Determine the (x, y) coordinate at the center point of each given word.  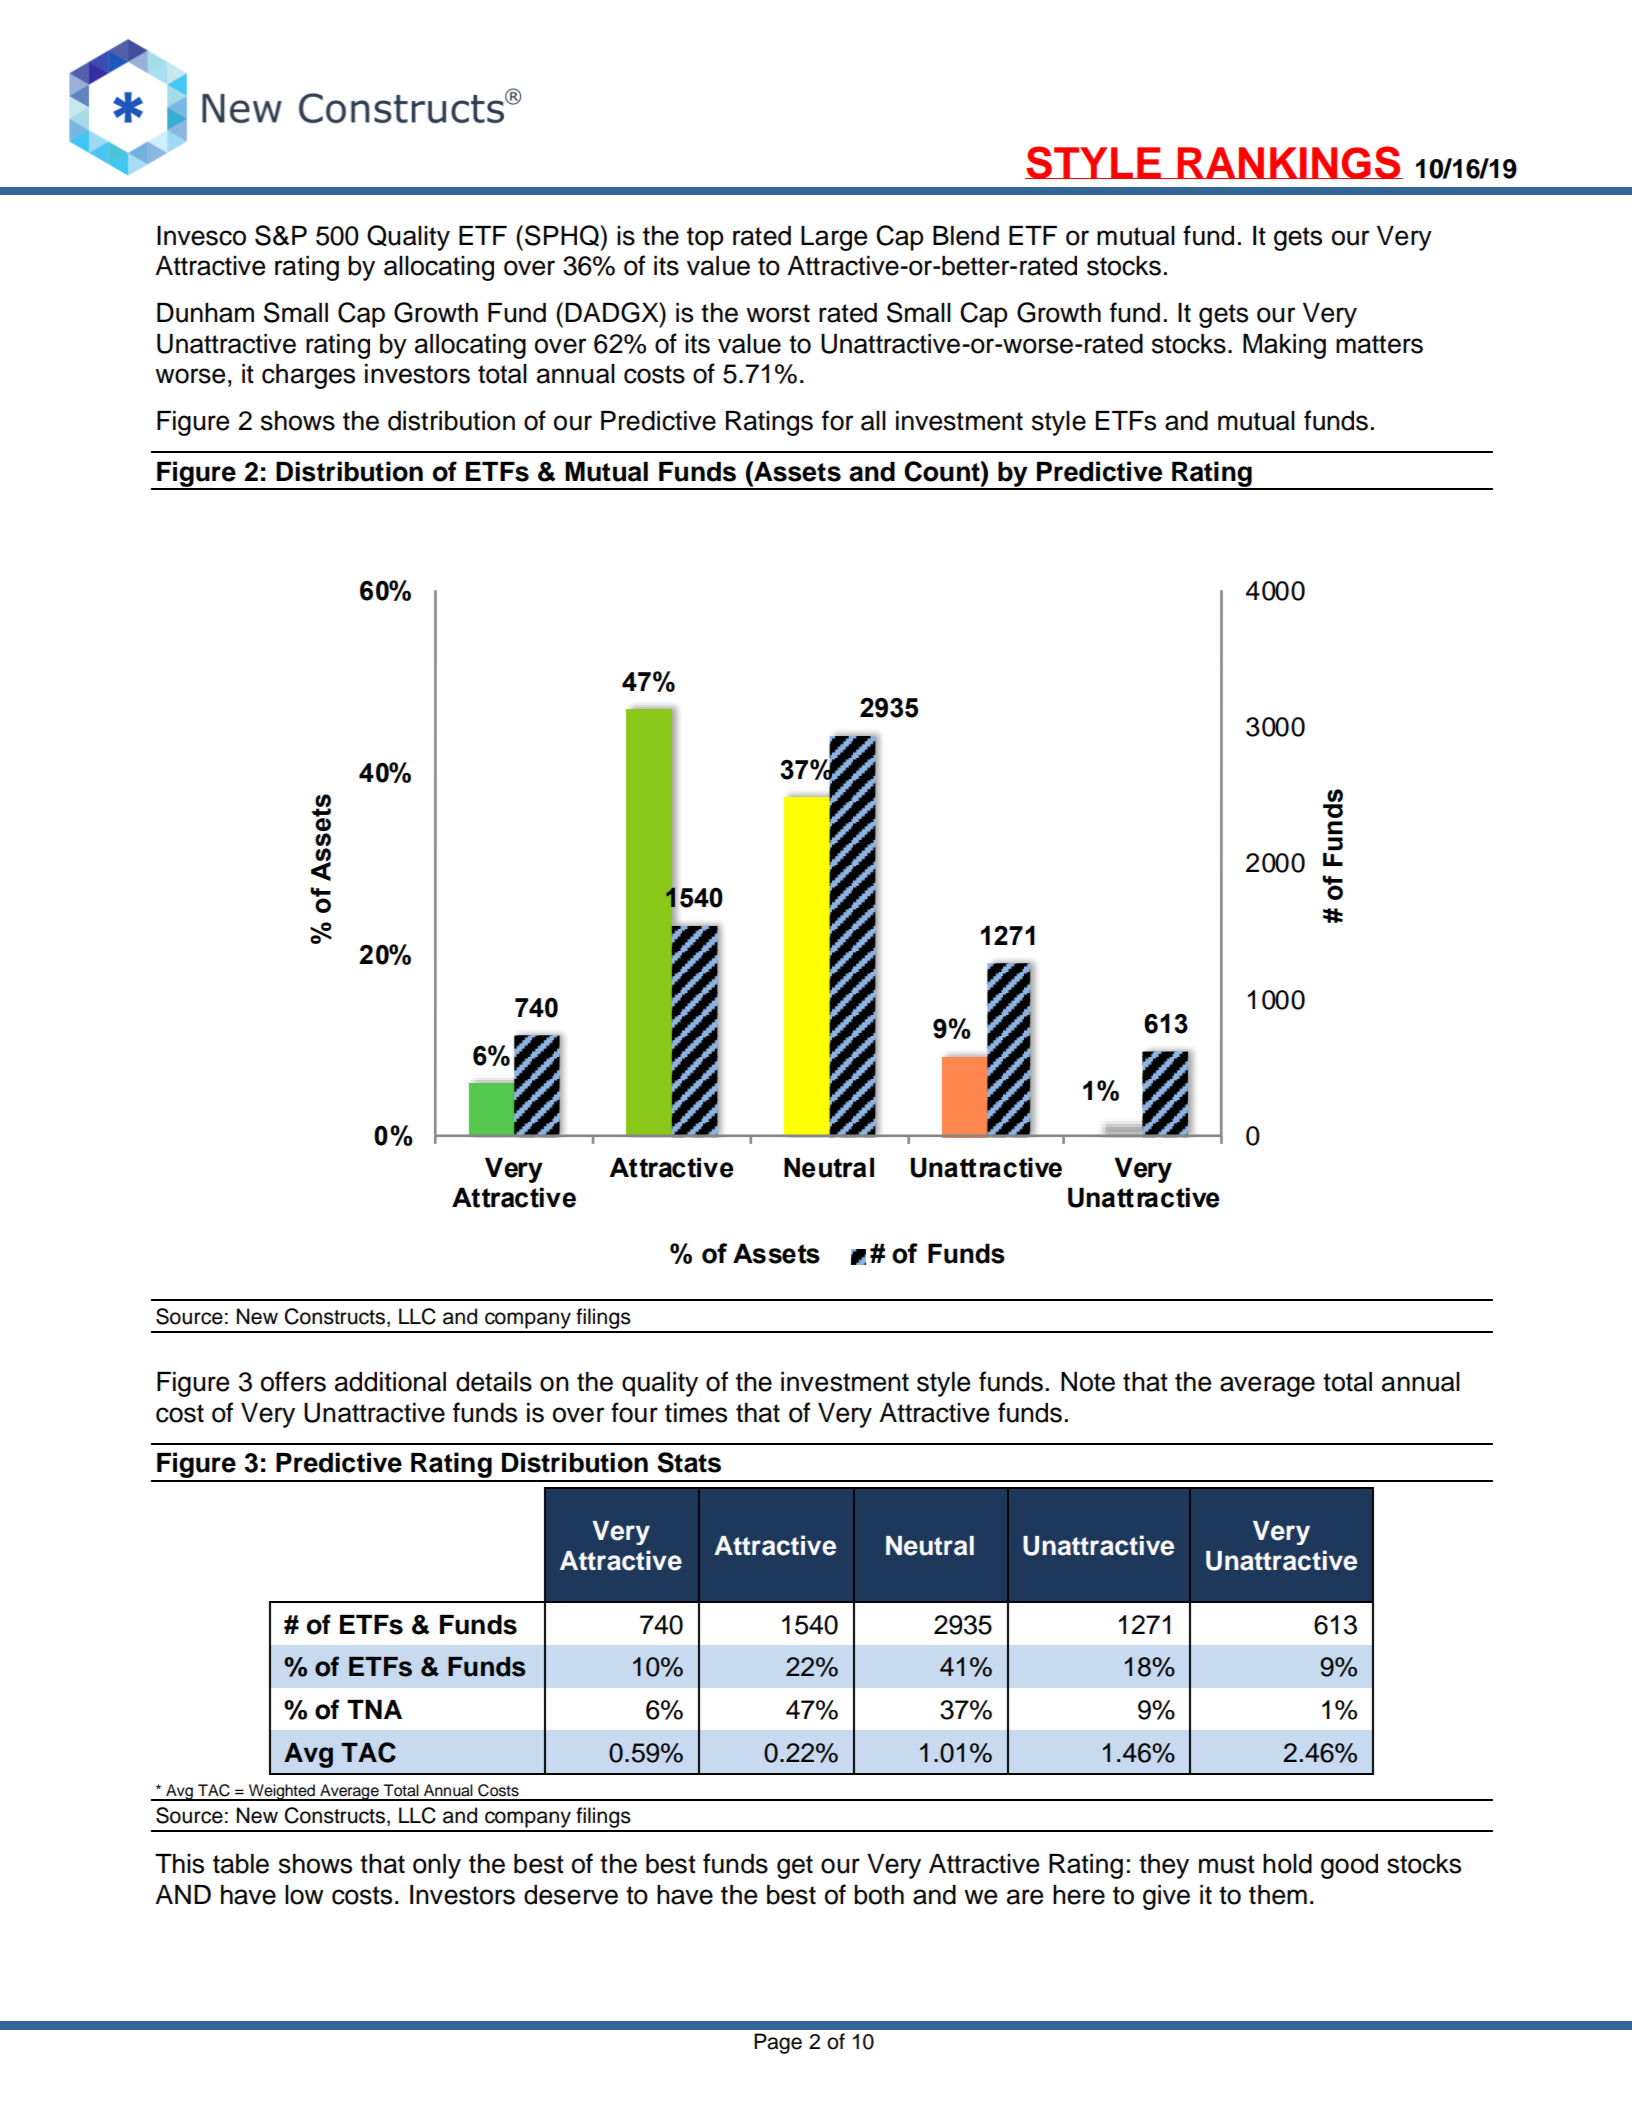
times (696, 1413)
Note (1088, 1382)
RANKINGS (1289, 162)
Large (834, 238)
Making (1284, 346)
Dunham (205, 313)
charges (308, 376)
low (304, 1895)
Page (778, 2043)
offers (293, 1381)
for (837, 420)
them (1278, 1895)
